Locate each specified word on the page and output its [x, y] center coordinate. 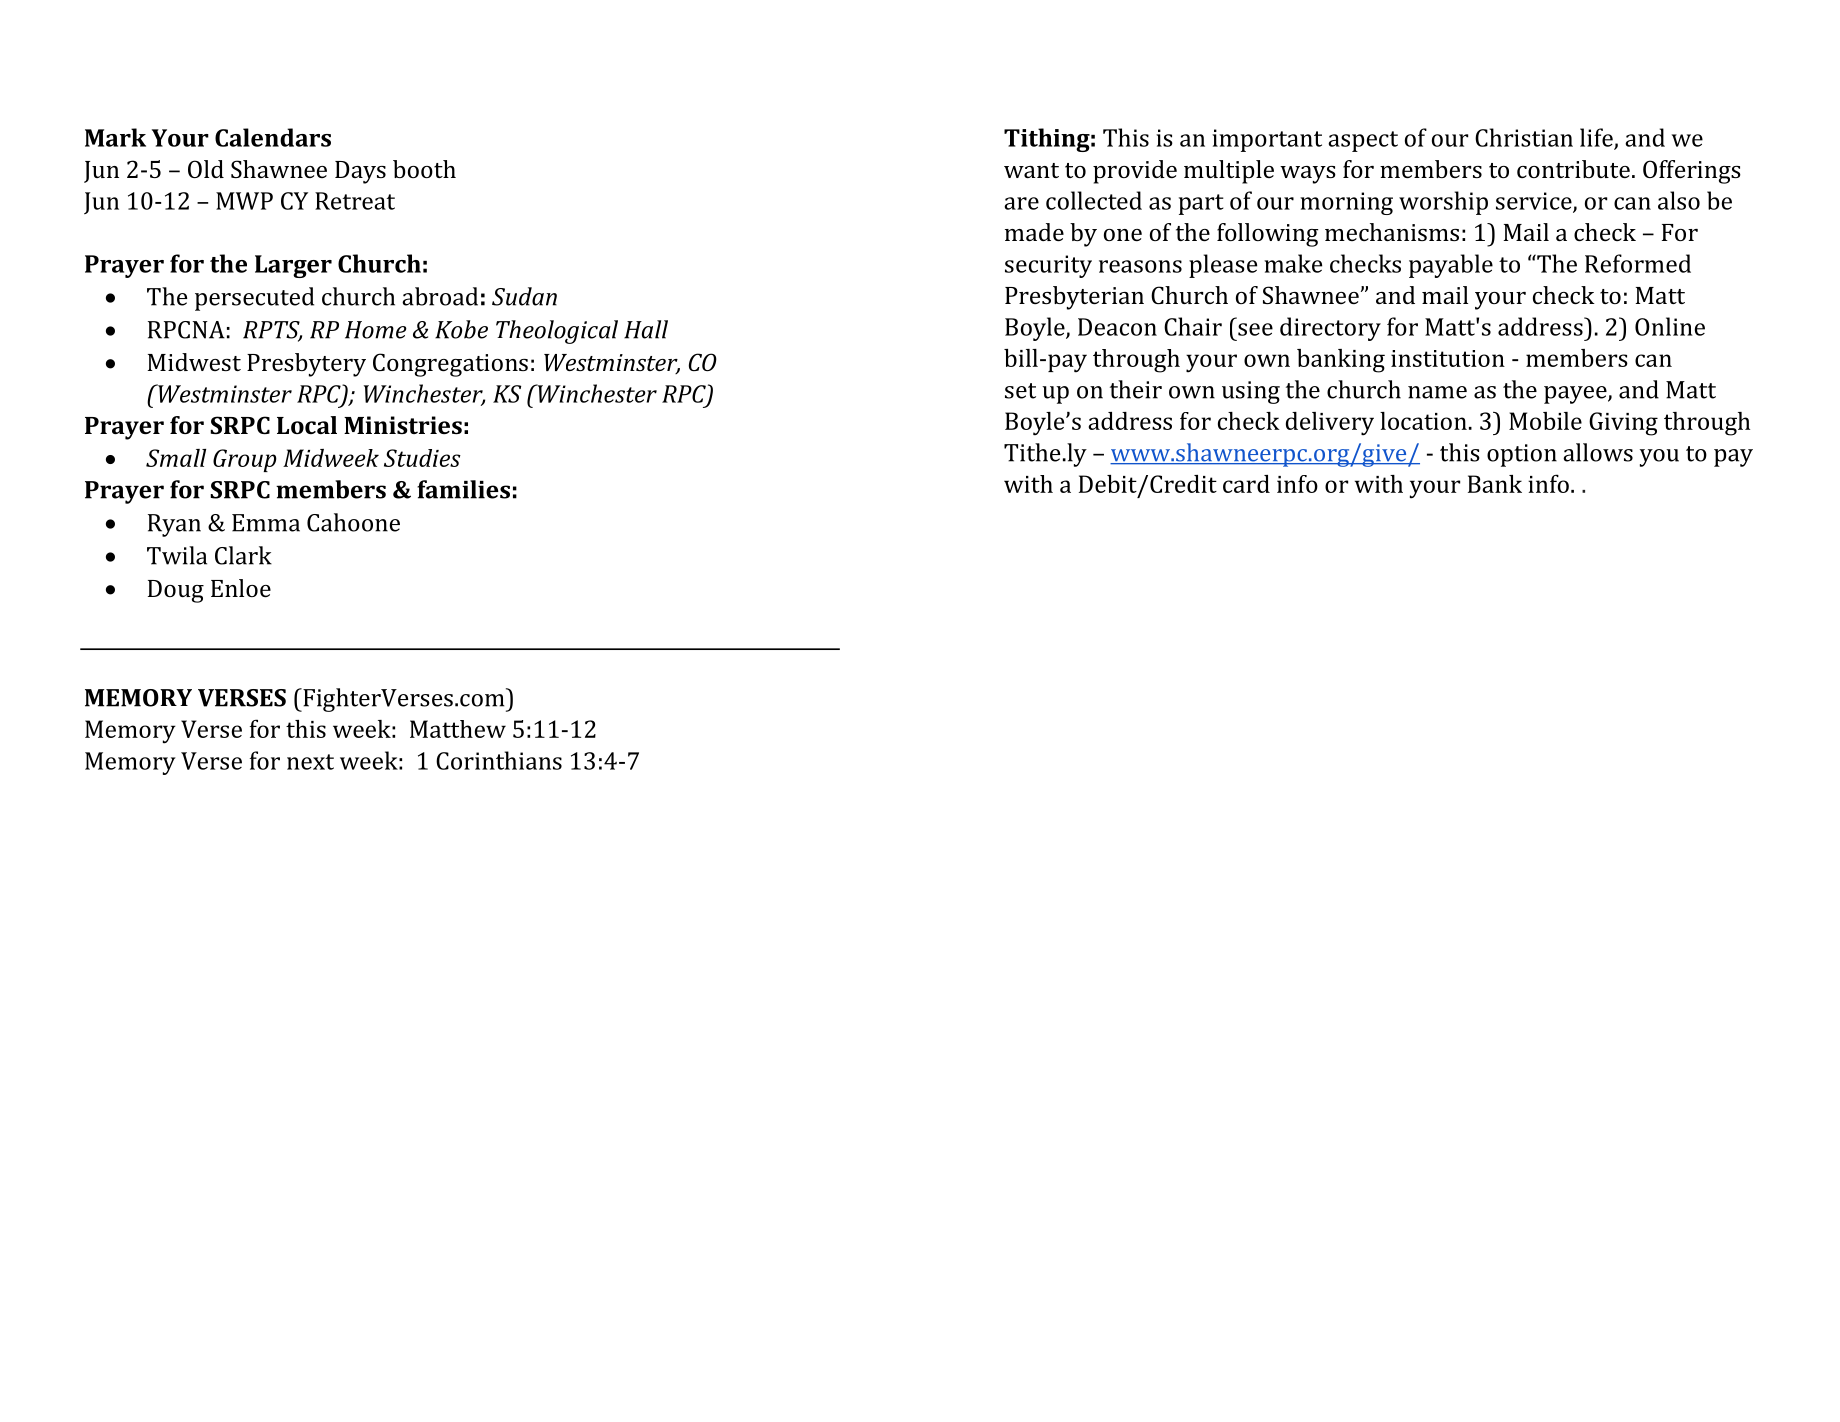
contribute [1573, 169]
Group [245, 460]
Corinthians [499, 760]
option [1522, 455]
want [1031, 170]
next [310, 762]
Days [360, 172]
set [1020, 391]
